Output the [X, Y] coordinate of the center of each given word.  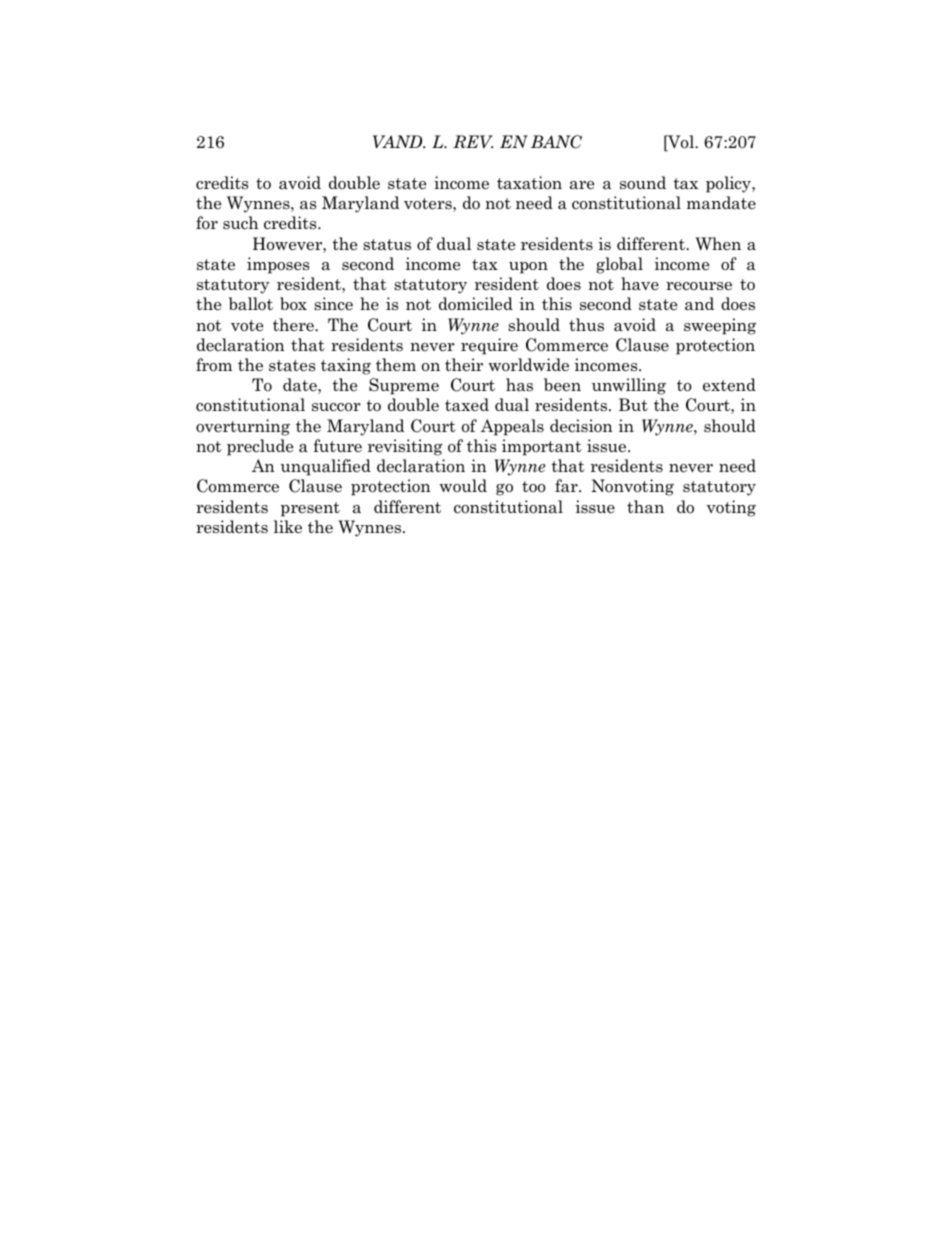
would [463, 485]
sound [643, 183]
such [241, 222]
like [288, 527]
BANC [556, 142]
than [645, 507]
